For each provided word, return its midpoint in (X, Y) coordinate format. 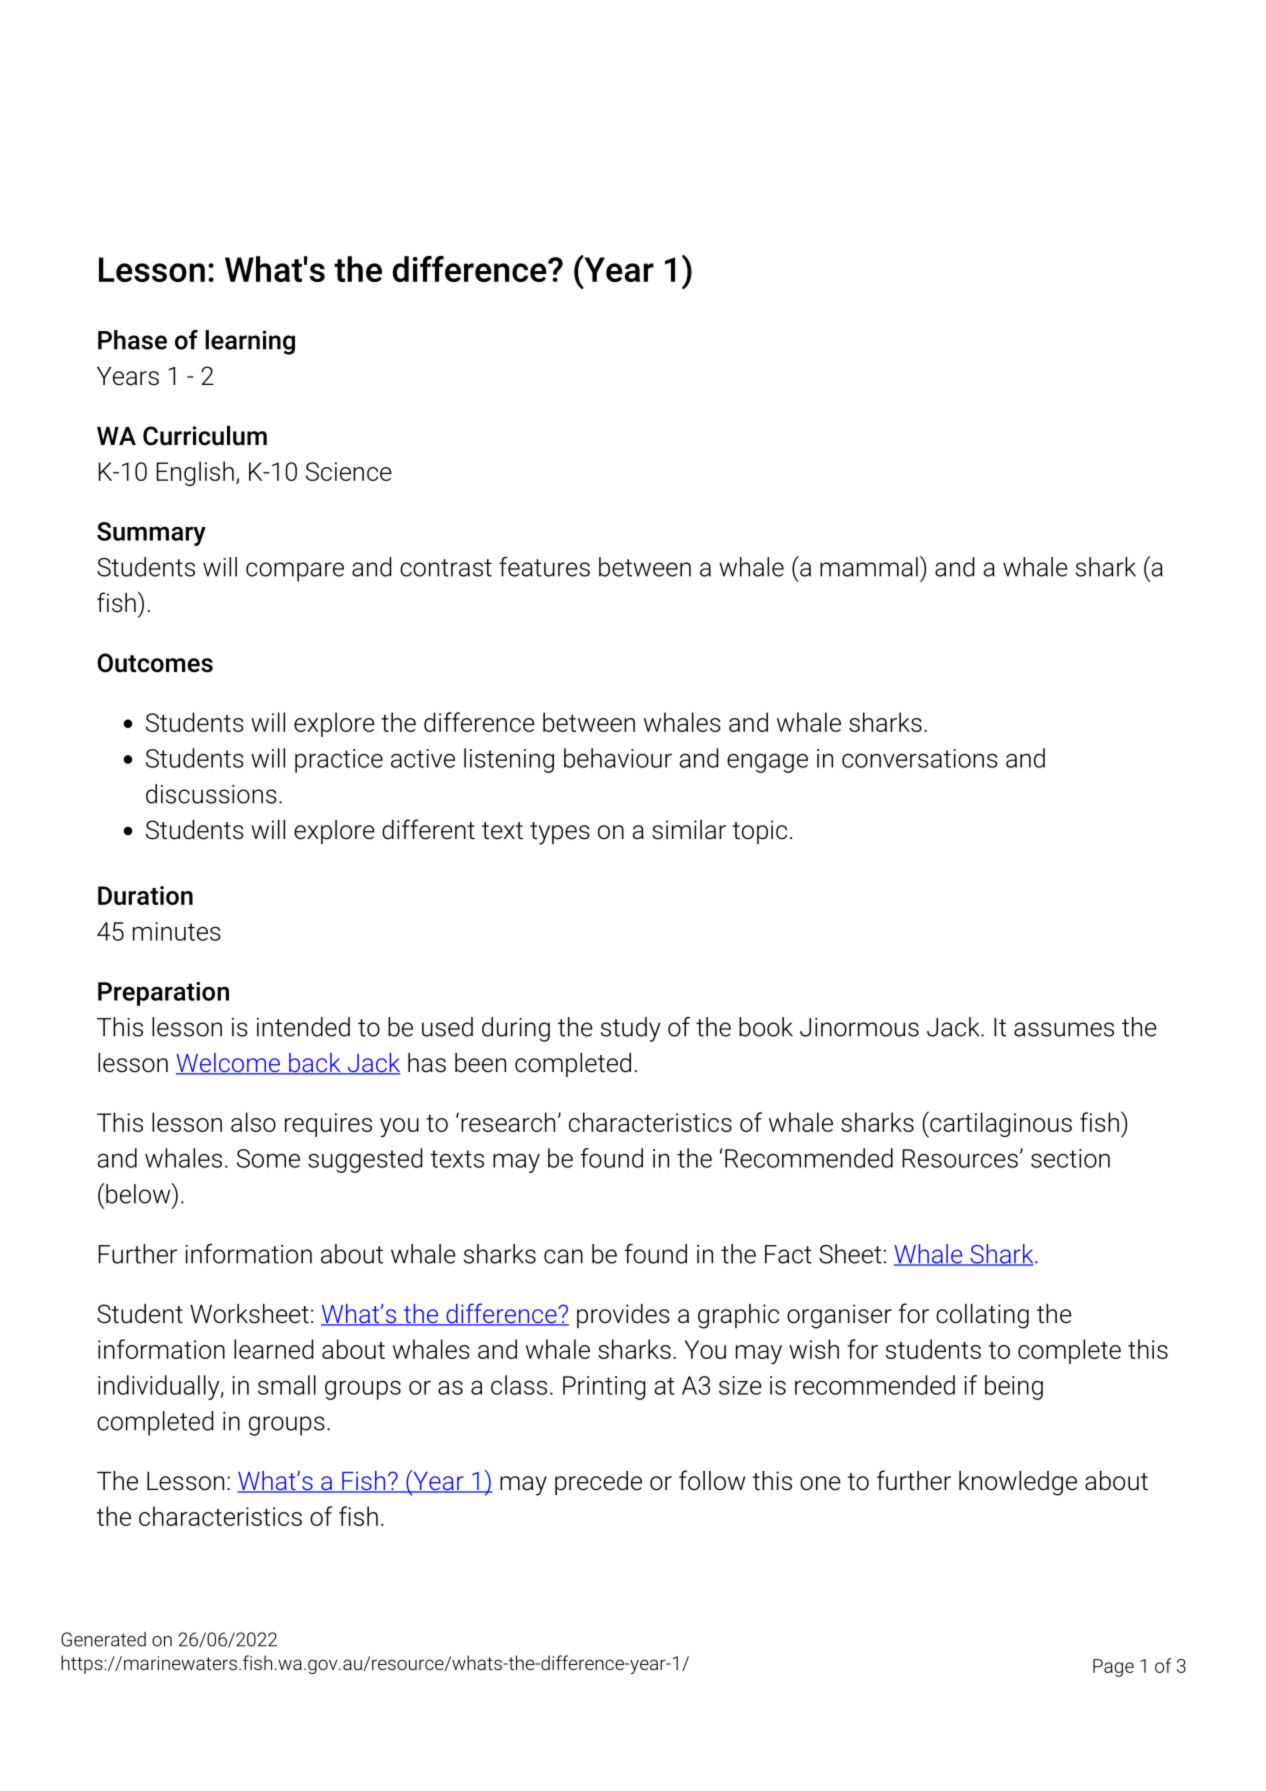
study (631, 1029)
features (544, 567)
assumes (1064, 1029)
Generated (103, 1639)
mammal (869, 567)
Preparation (163, 994)
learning (250, 342)
